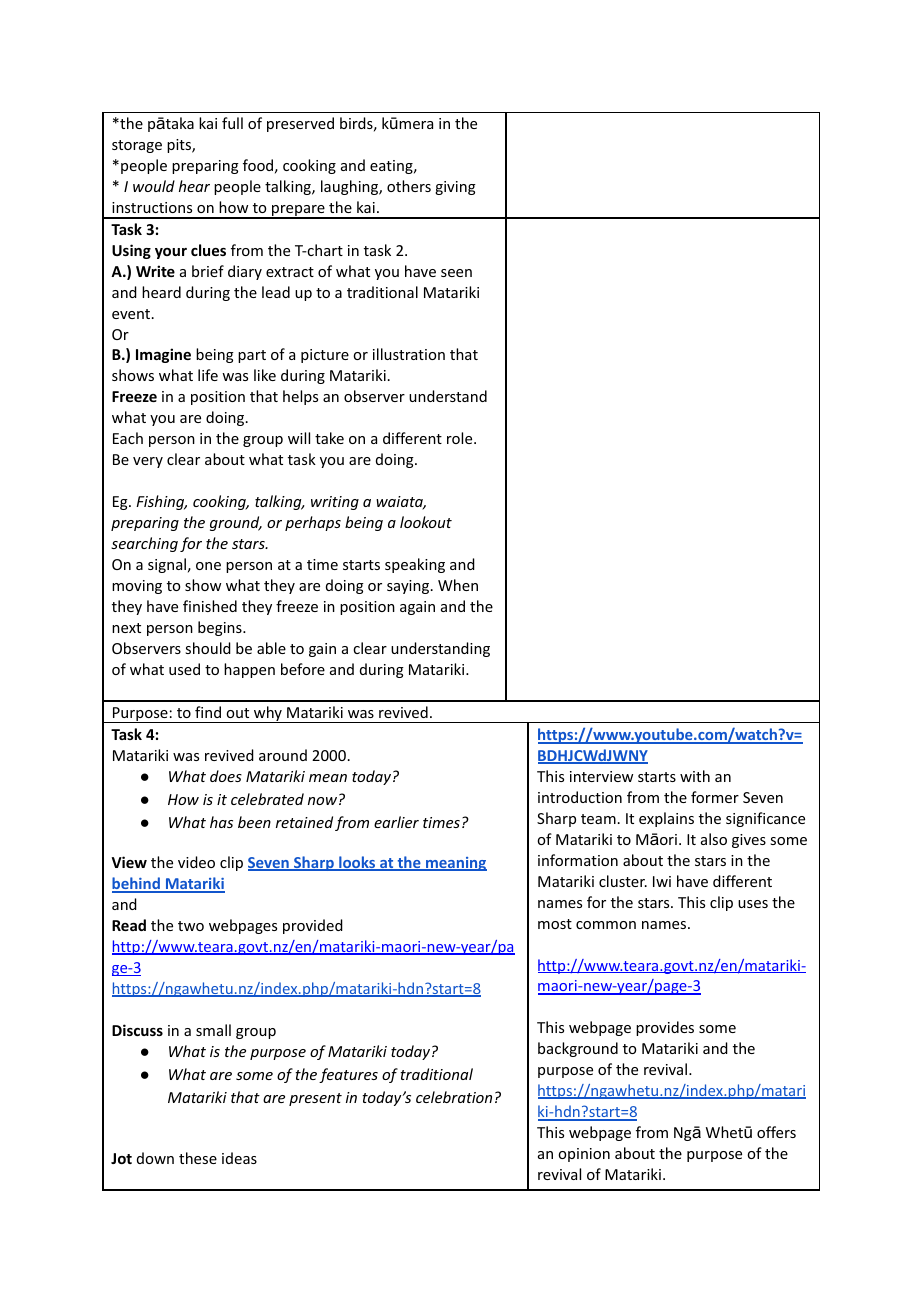 Image resolution: width=924 pixels, height=1307 pixels. I want to click on role, so click(461, 438).
